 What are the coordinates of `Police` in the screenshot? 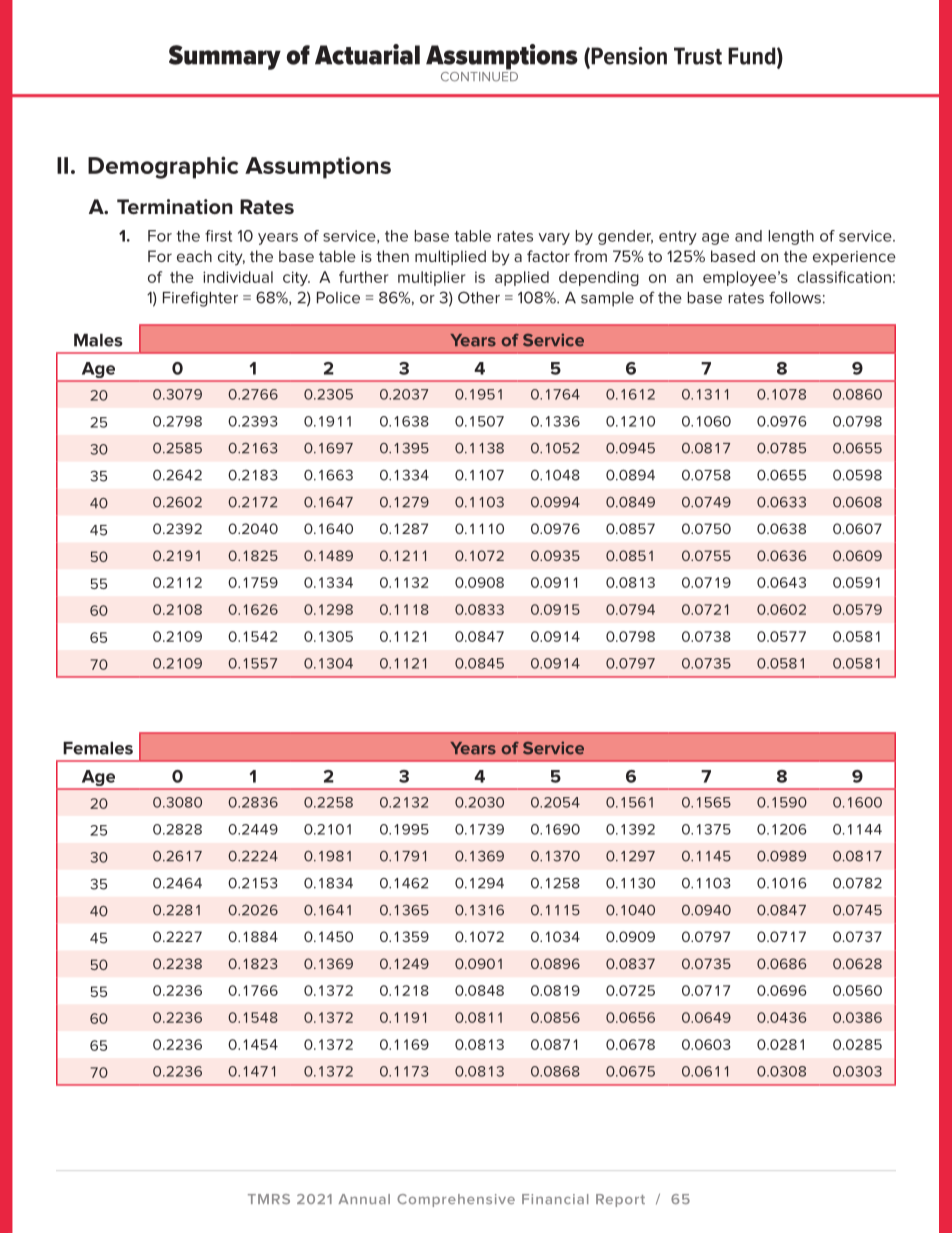 It's located at (338, 298).
